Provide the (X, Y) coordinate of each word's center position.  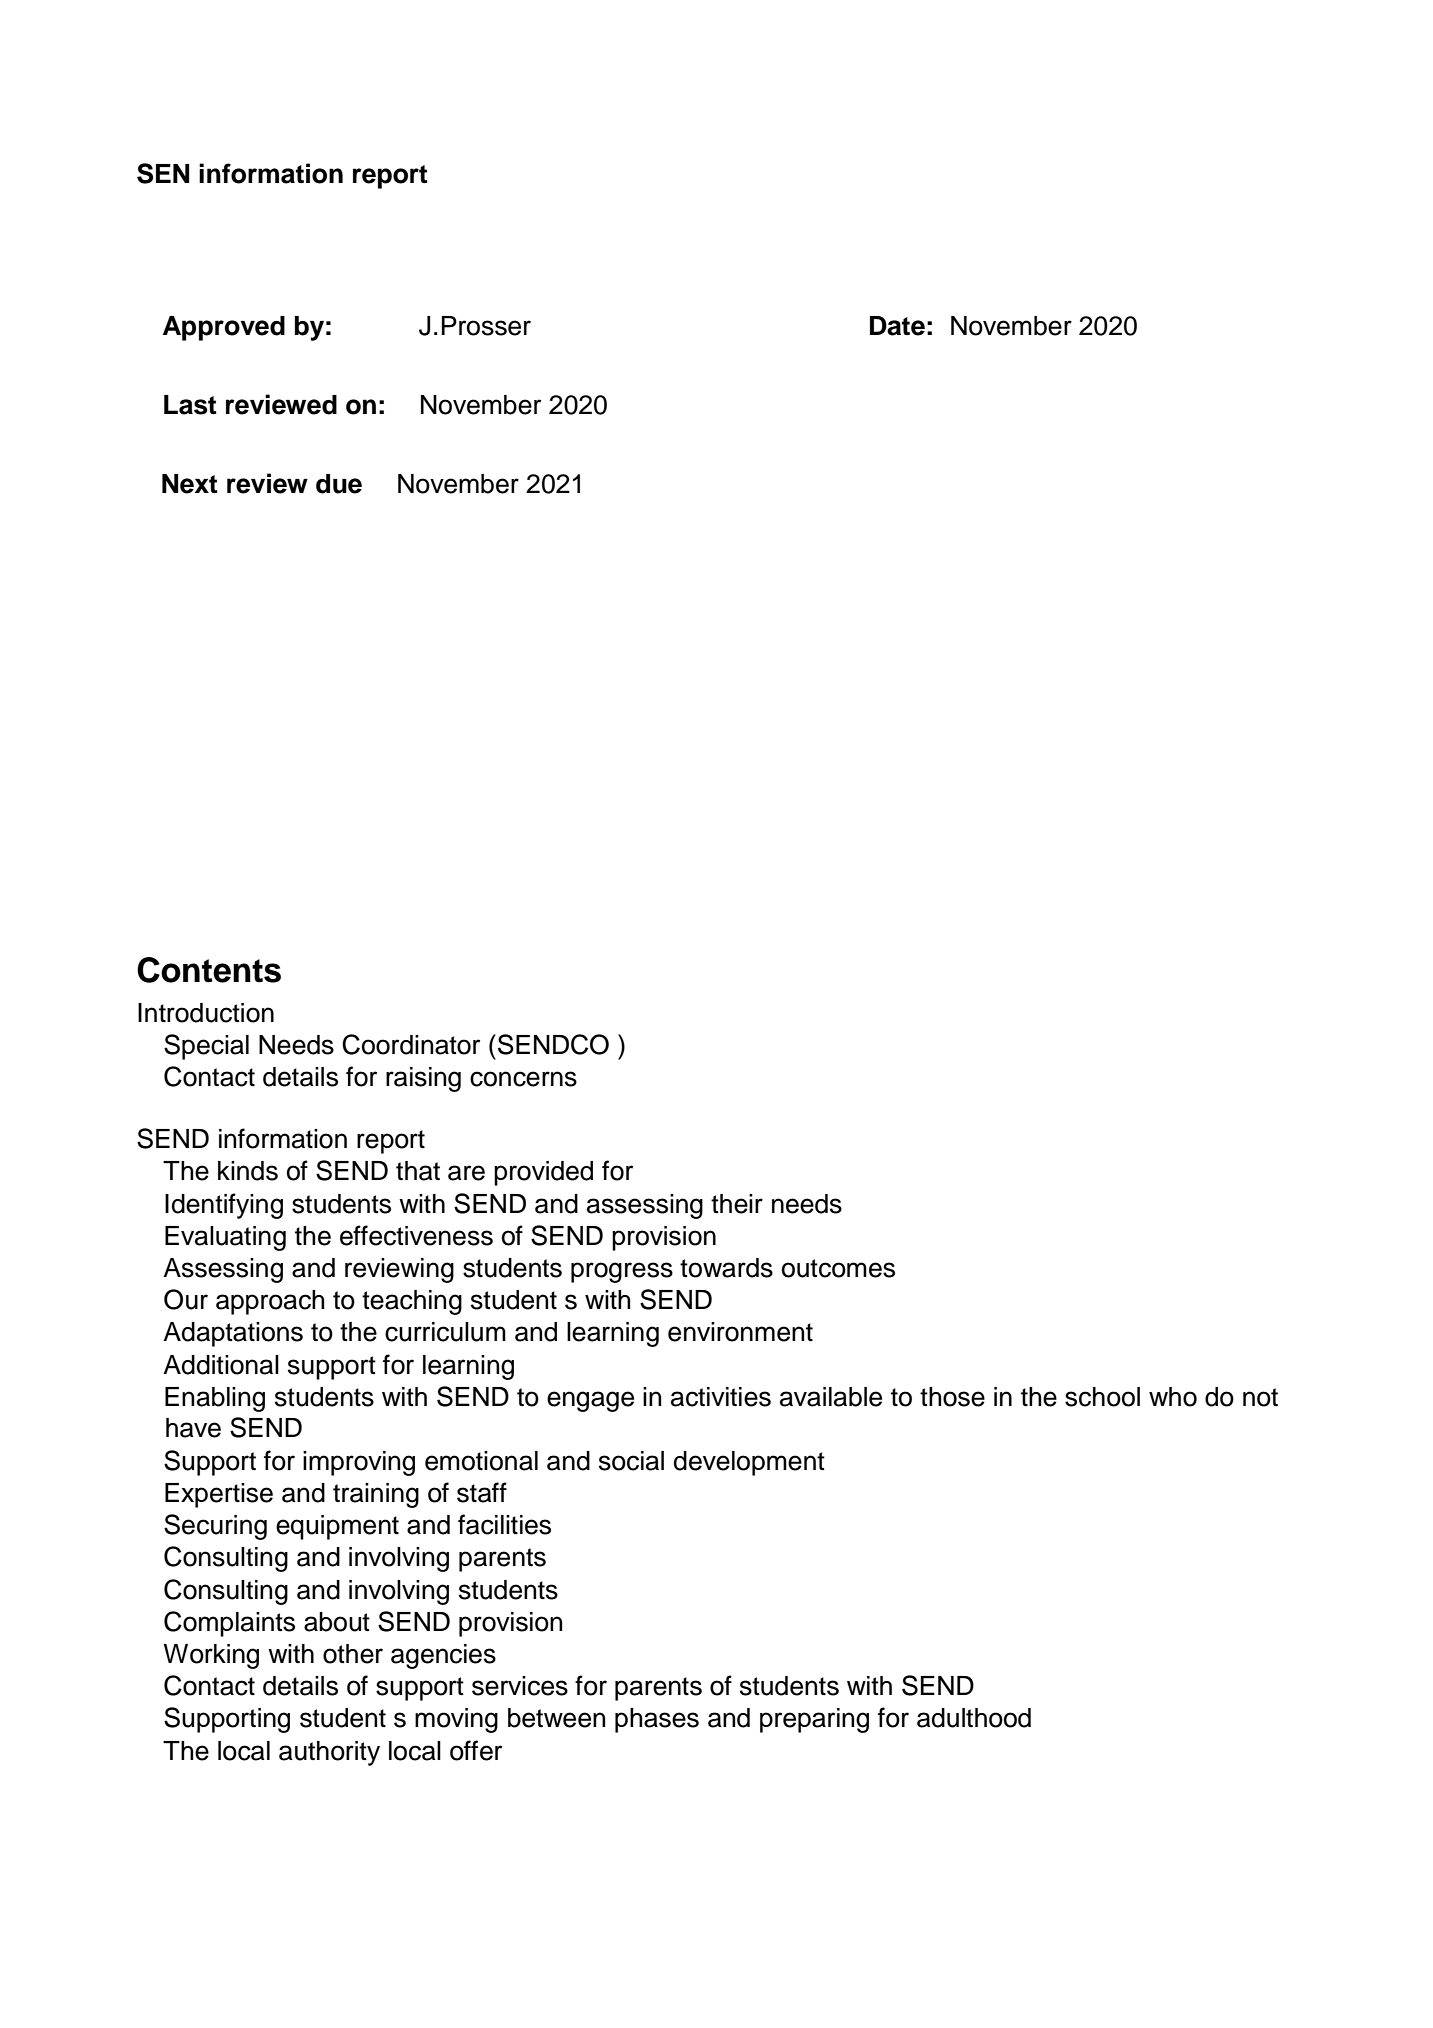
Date (897, 326)
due (339, 484)
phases (657, 1720)
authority (329, 1753)
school (1102, 1397)
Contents (209, 970)
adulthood (974, 1718)
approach (270, 1302)
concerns (523, 1079)
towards (726, 1268)
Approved (224, 328)
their (737, 1204)
